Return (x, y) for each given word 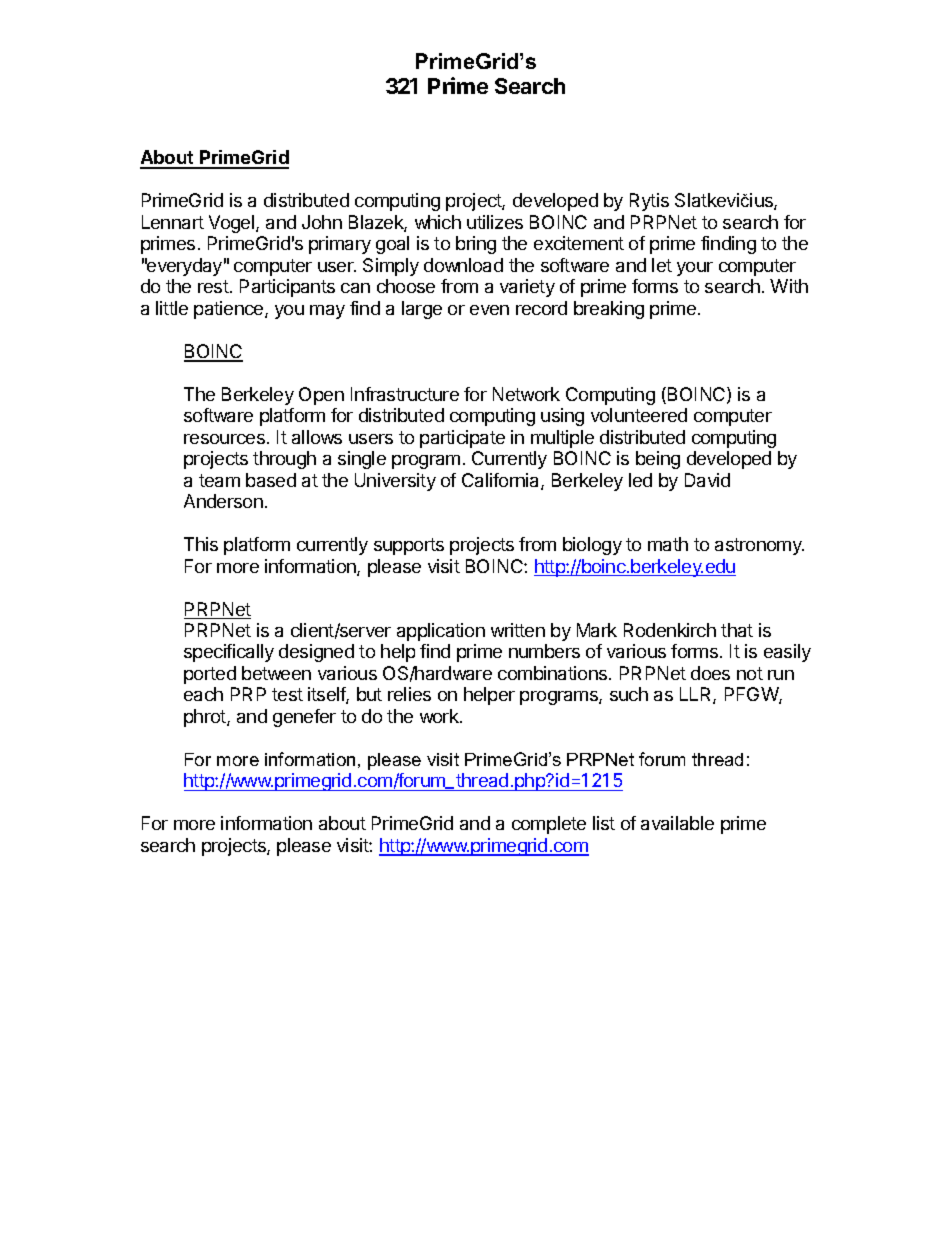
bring (476, 245)
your (695, 269)
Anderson (223, 501)
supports (409, 546)
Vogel (233, 224)
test (287, 694)
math (668, 544)
